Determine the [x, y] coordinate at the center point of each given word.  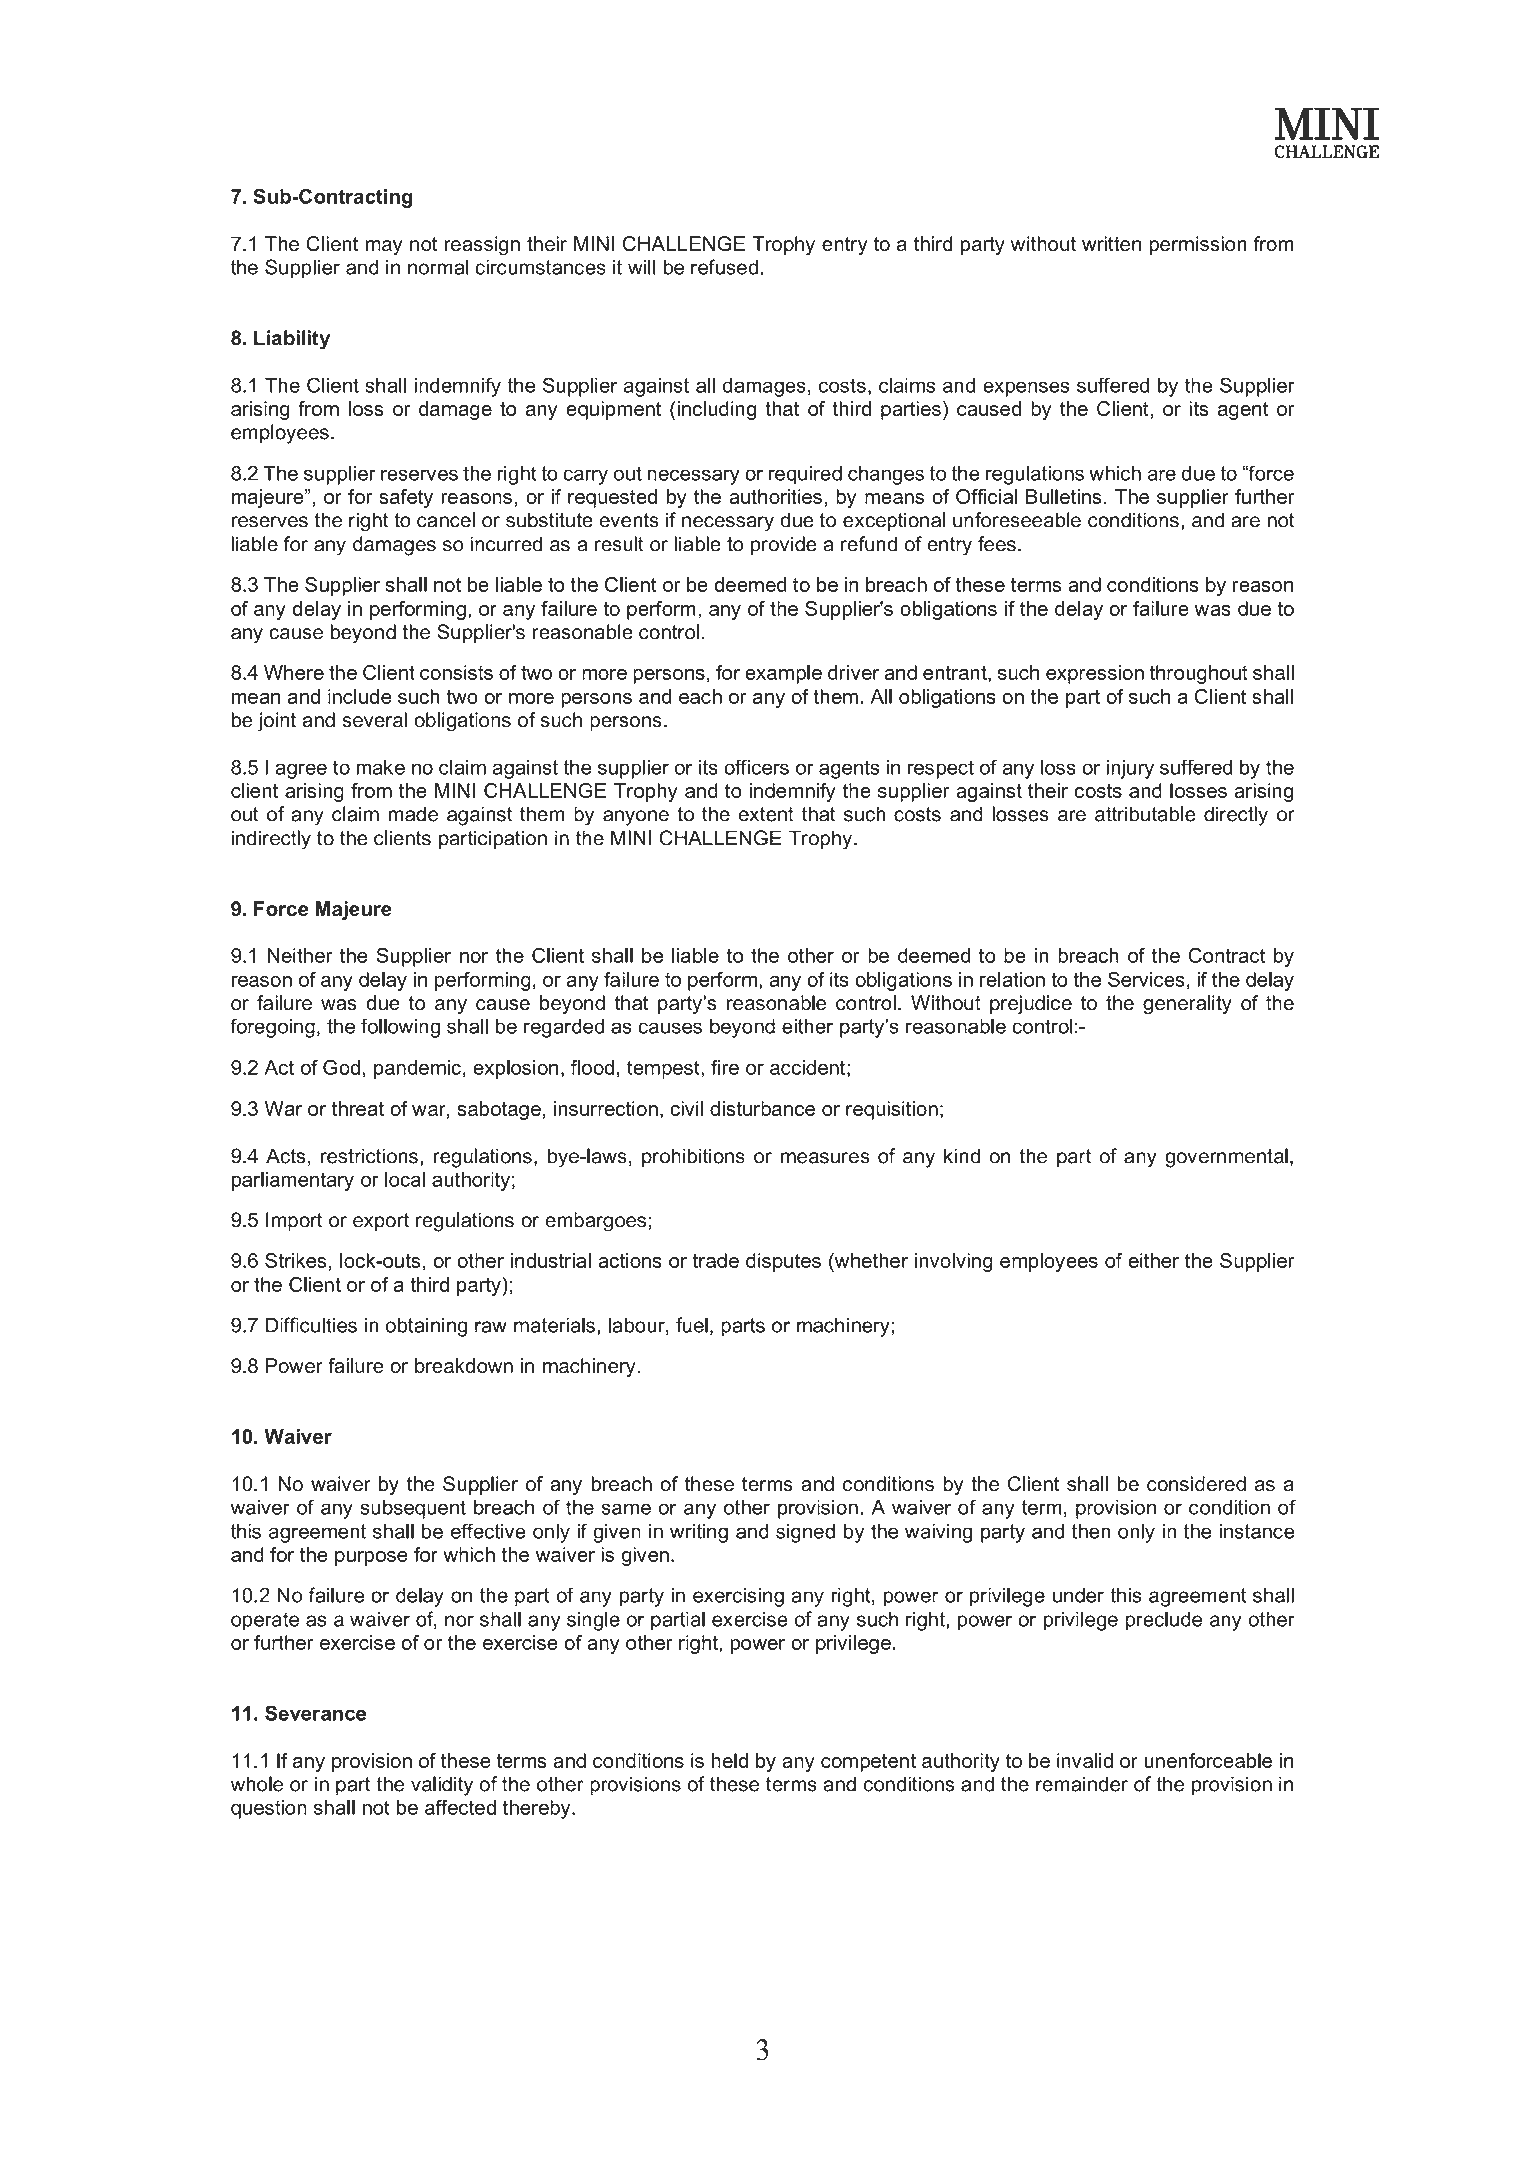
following [400, 1028]
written [1111, 244]
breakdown [464, 1365]
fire [725, 1067]
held [729, 1760]
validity [442, 1786]
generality [1187, 1005]
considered [1196, 1484]
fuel [692, 1325]
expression [1095, 674]
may [384, 248]
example [783, 674]
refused [724, 267]
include [359, 696]
